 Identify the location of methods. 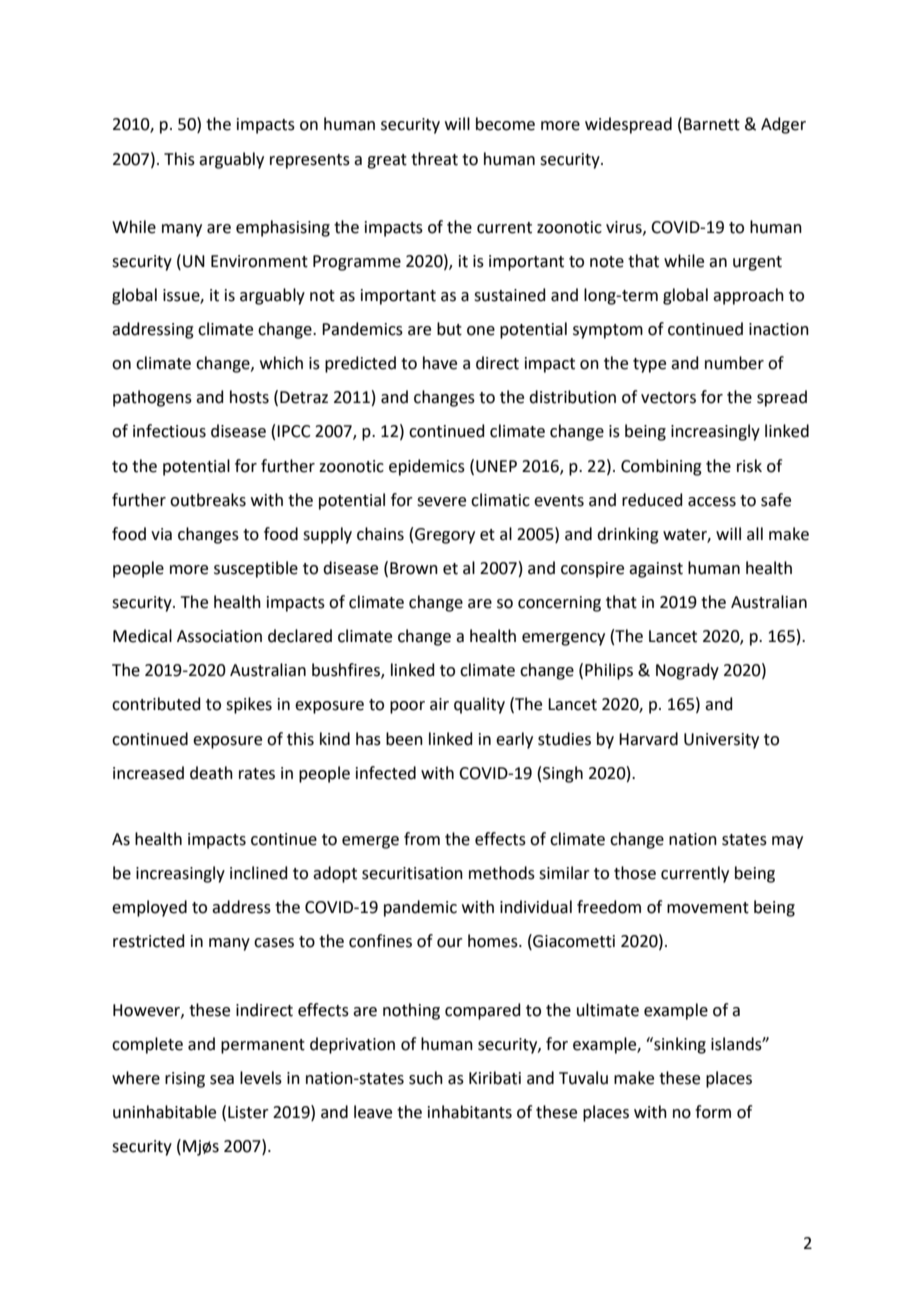
(502, 873).
